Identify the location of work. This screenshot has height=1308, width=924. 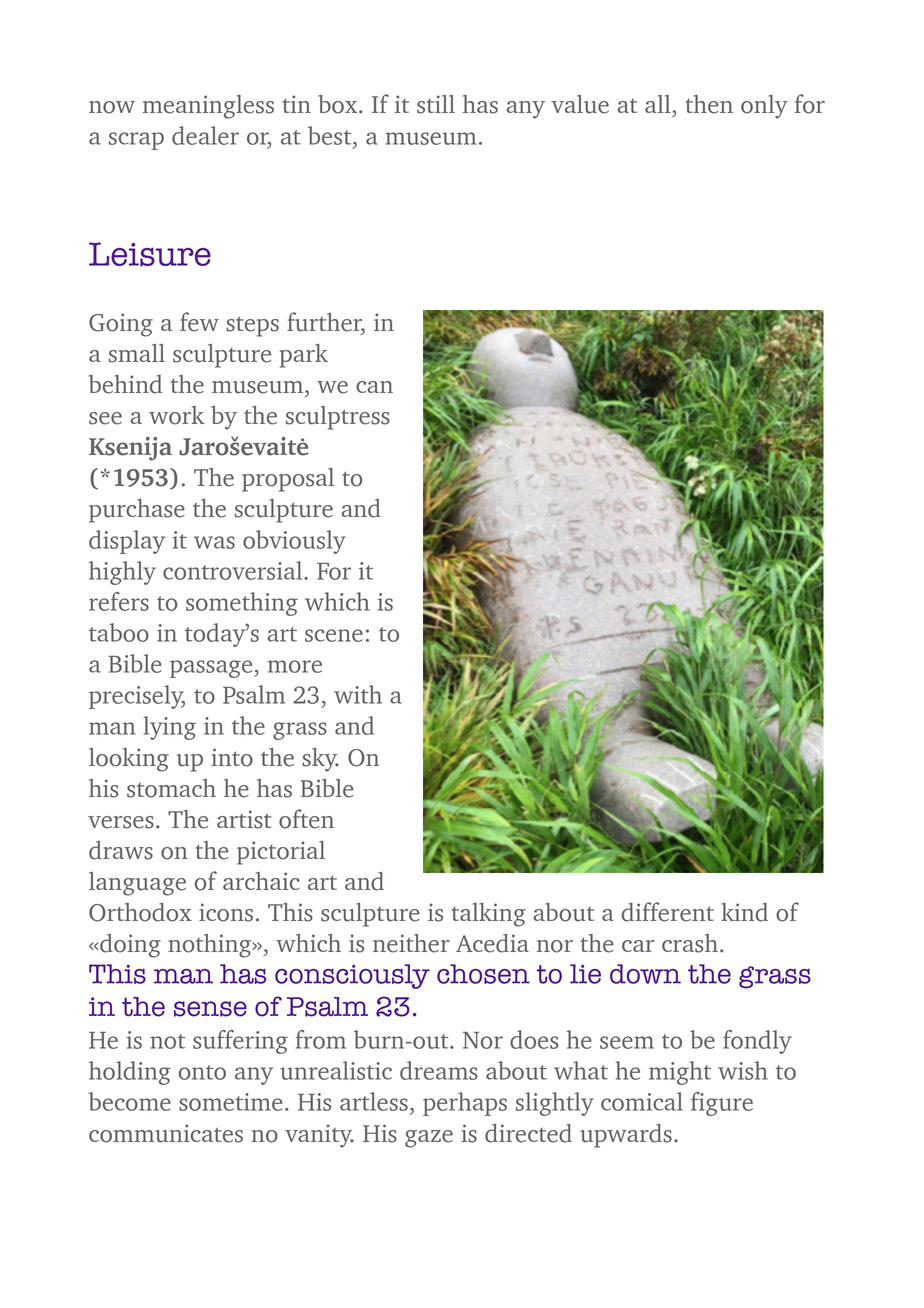
(176, 415).
